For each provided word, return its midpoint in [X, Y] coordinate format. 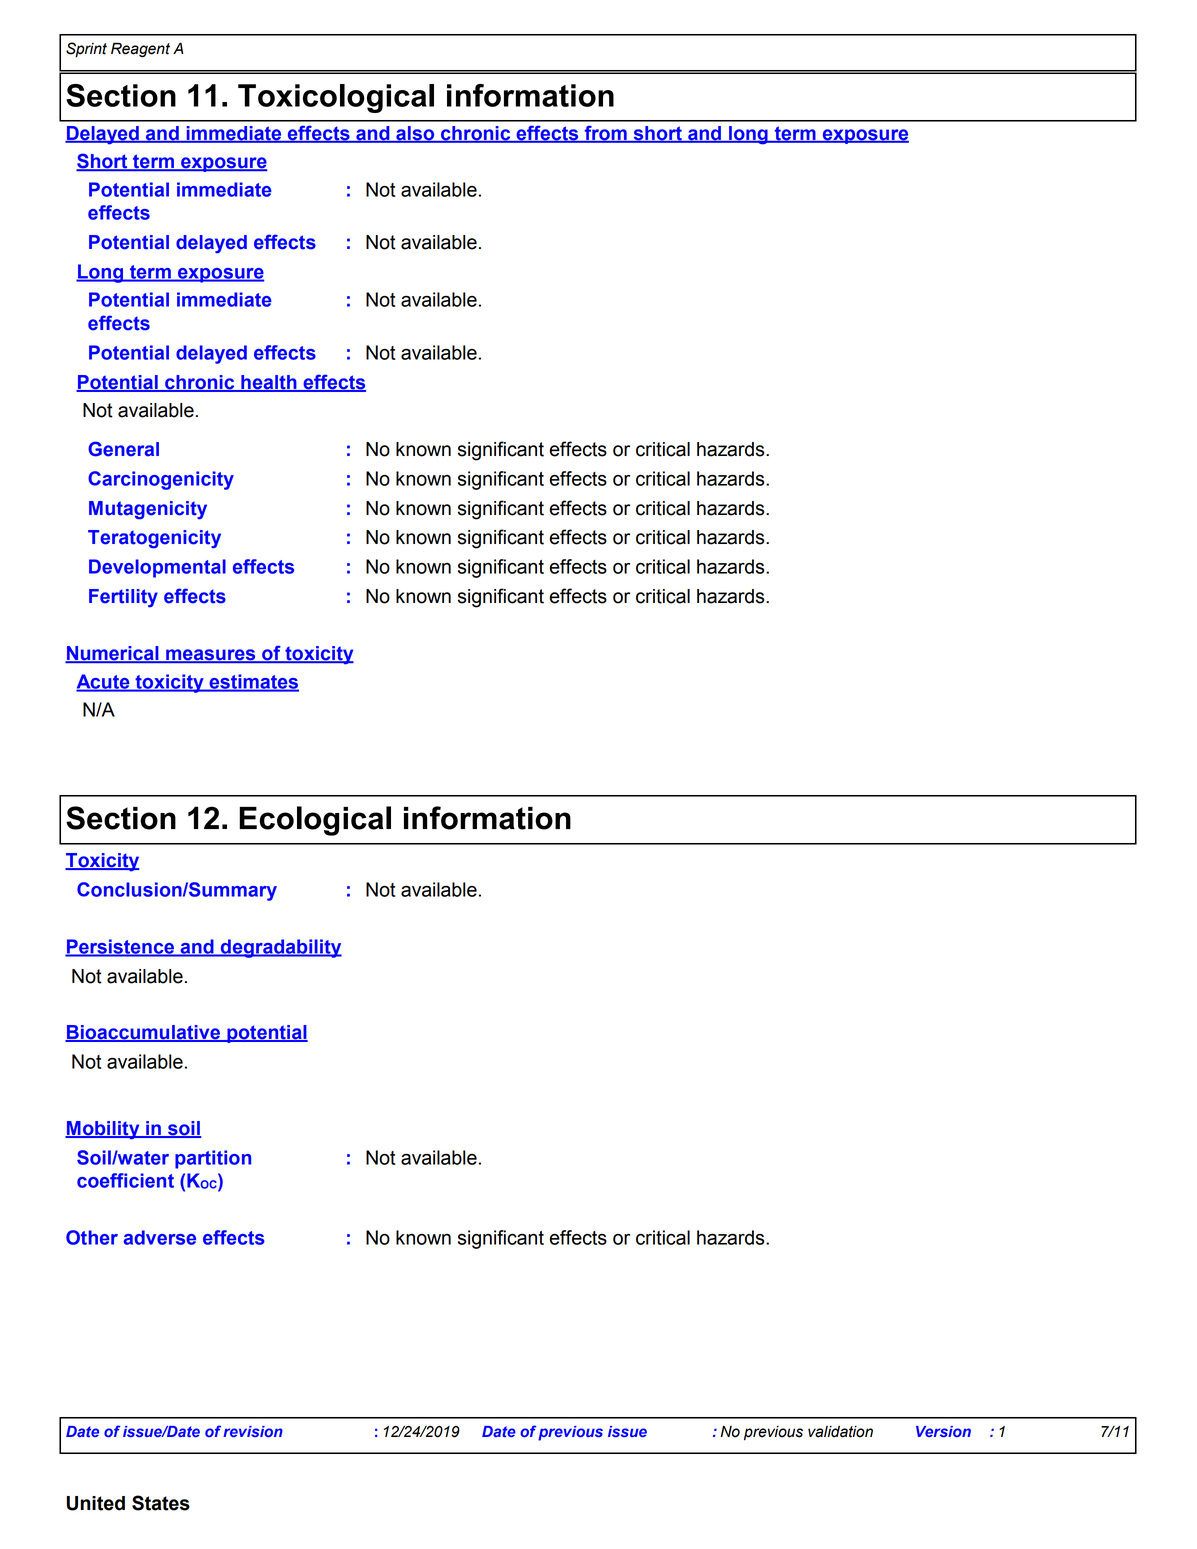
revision [253, 1431]
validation [840, 1432]
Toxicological [336, 98]
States [161, 1503]
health [269, 383]
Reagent [140, 50]
